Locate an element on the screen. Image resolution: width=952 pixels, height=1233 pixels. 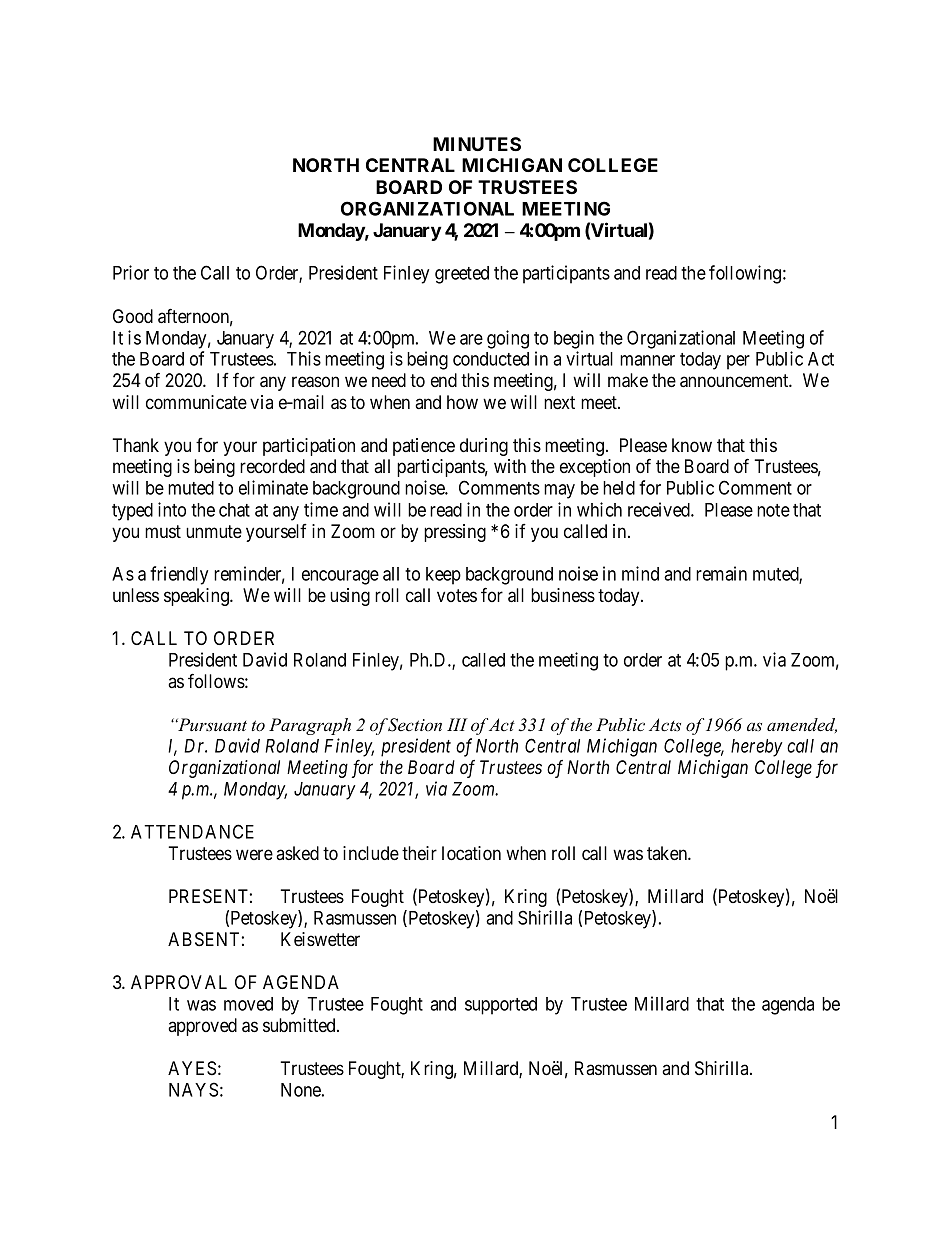
know is located at coordinates (692, 445).
